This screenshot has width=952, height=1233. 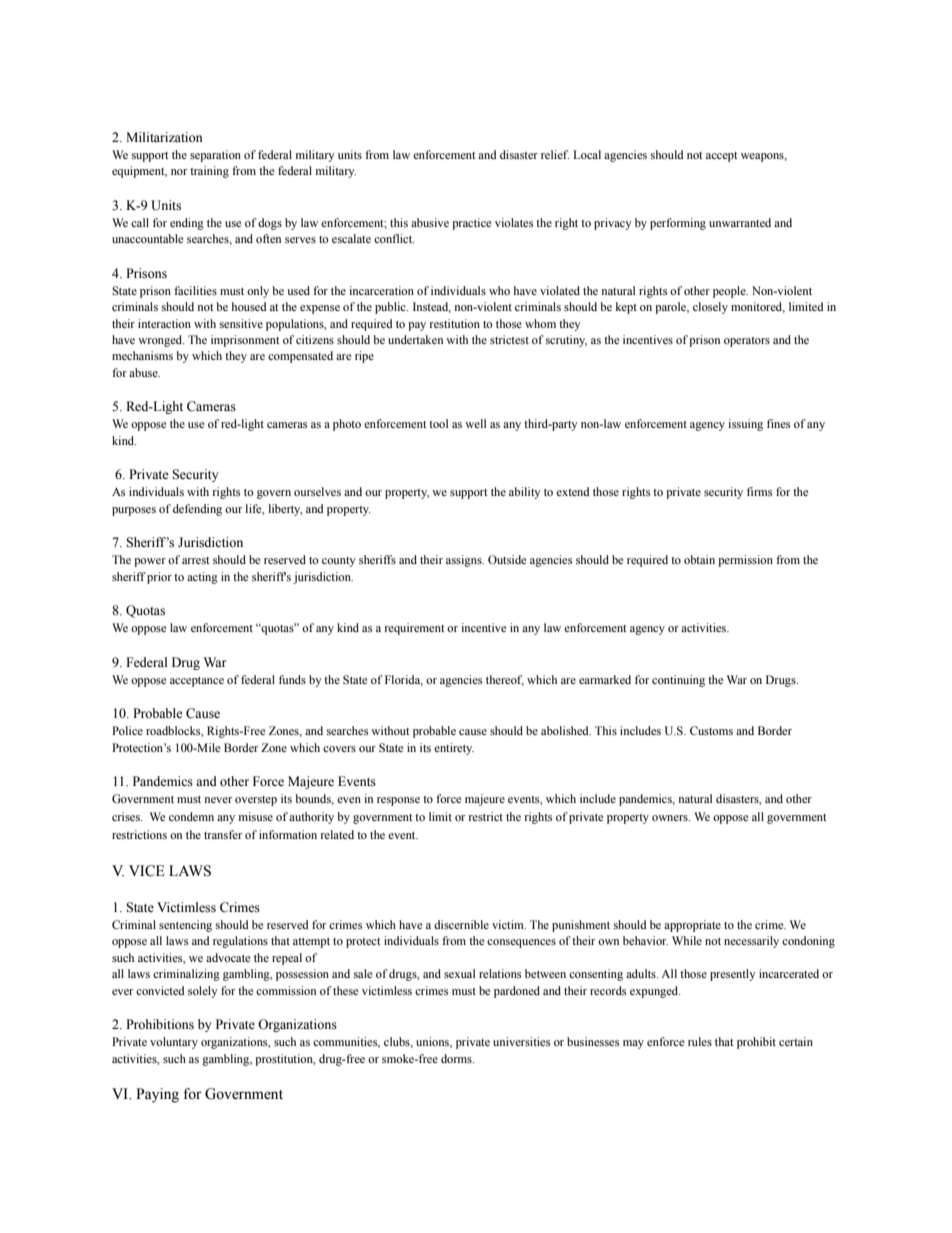 What do you see at coordinates (256, 801) in the screenshot?
I see `overstep` at bounding box center [256, 801].
